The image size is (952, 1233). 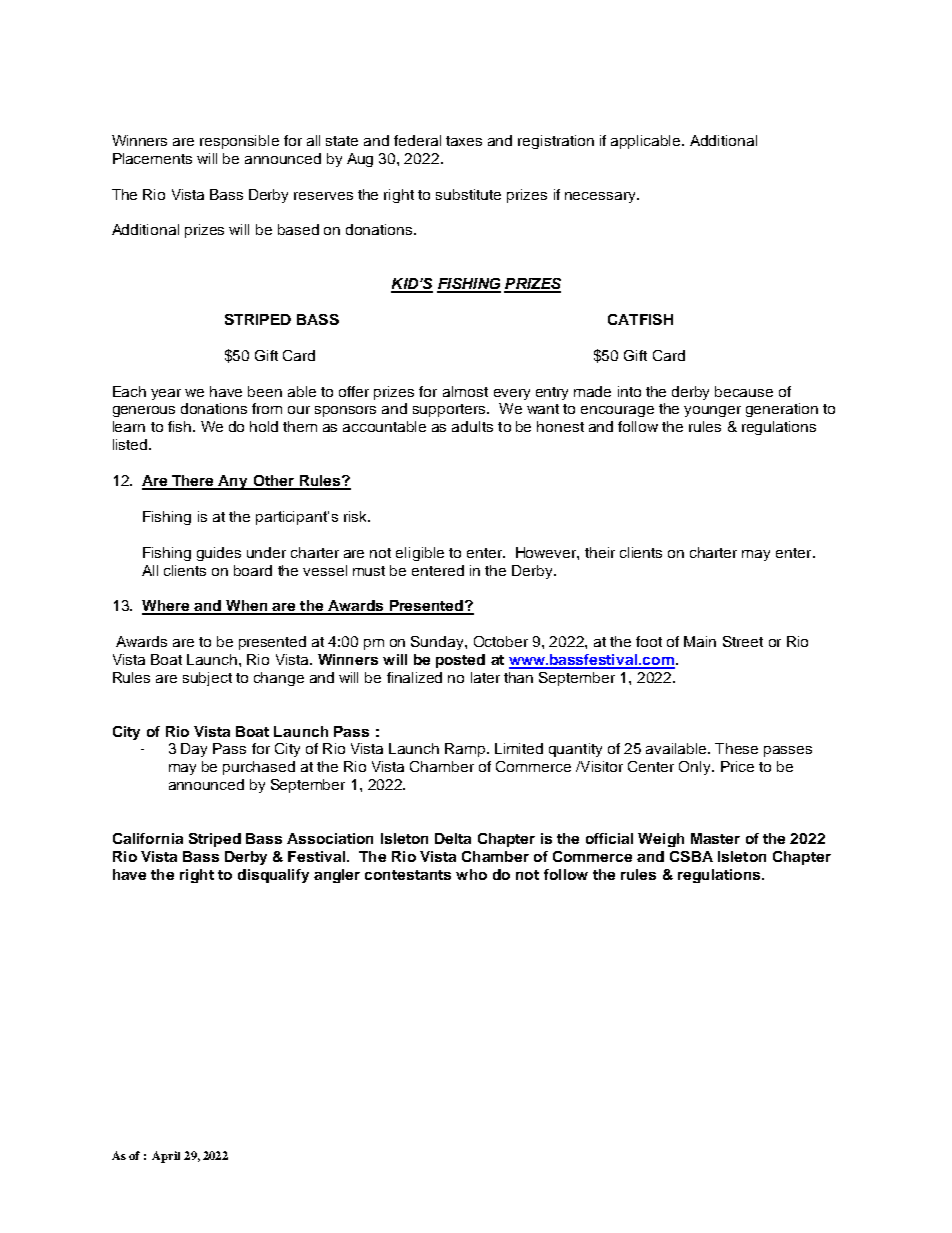 I want to click on Master, so click(x=715, y=838).
